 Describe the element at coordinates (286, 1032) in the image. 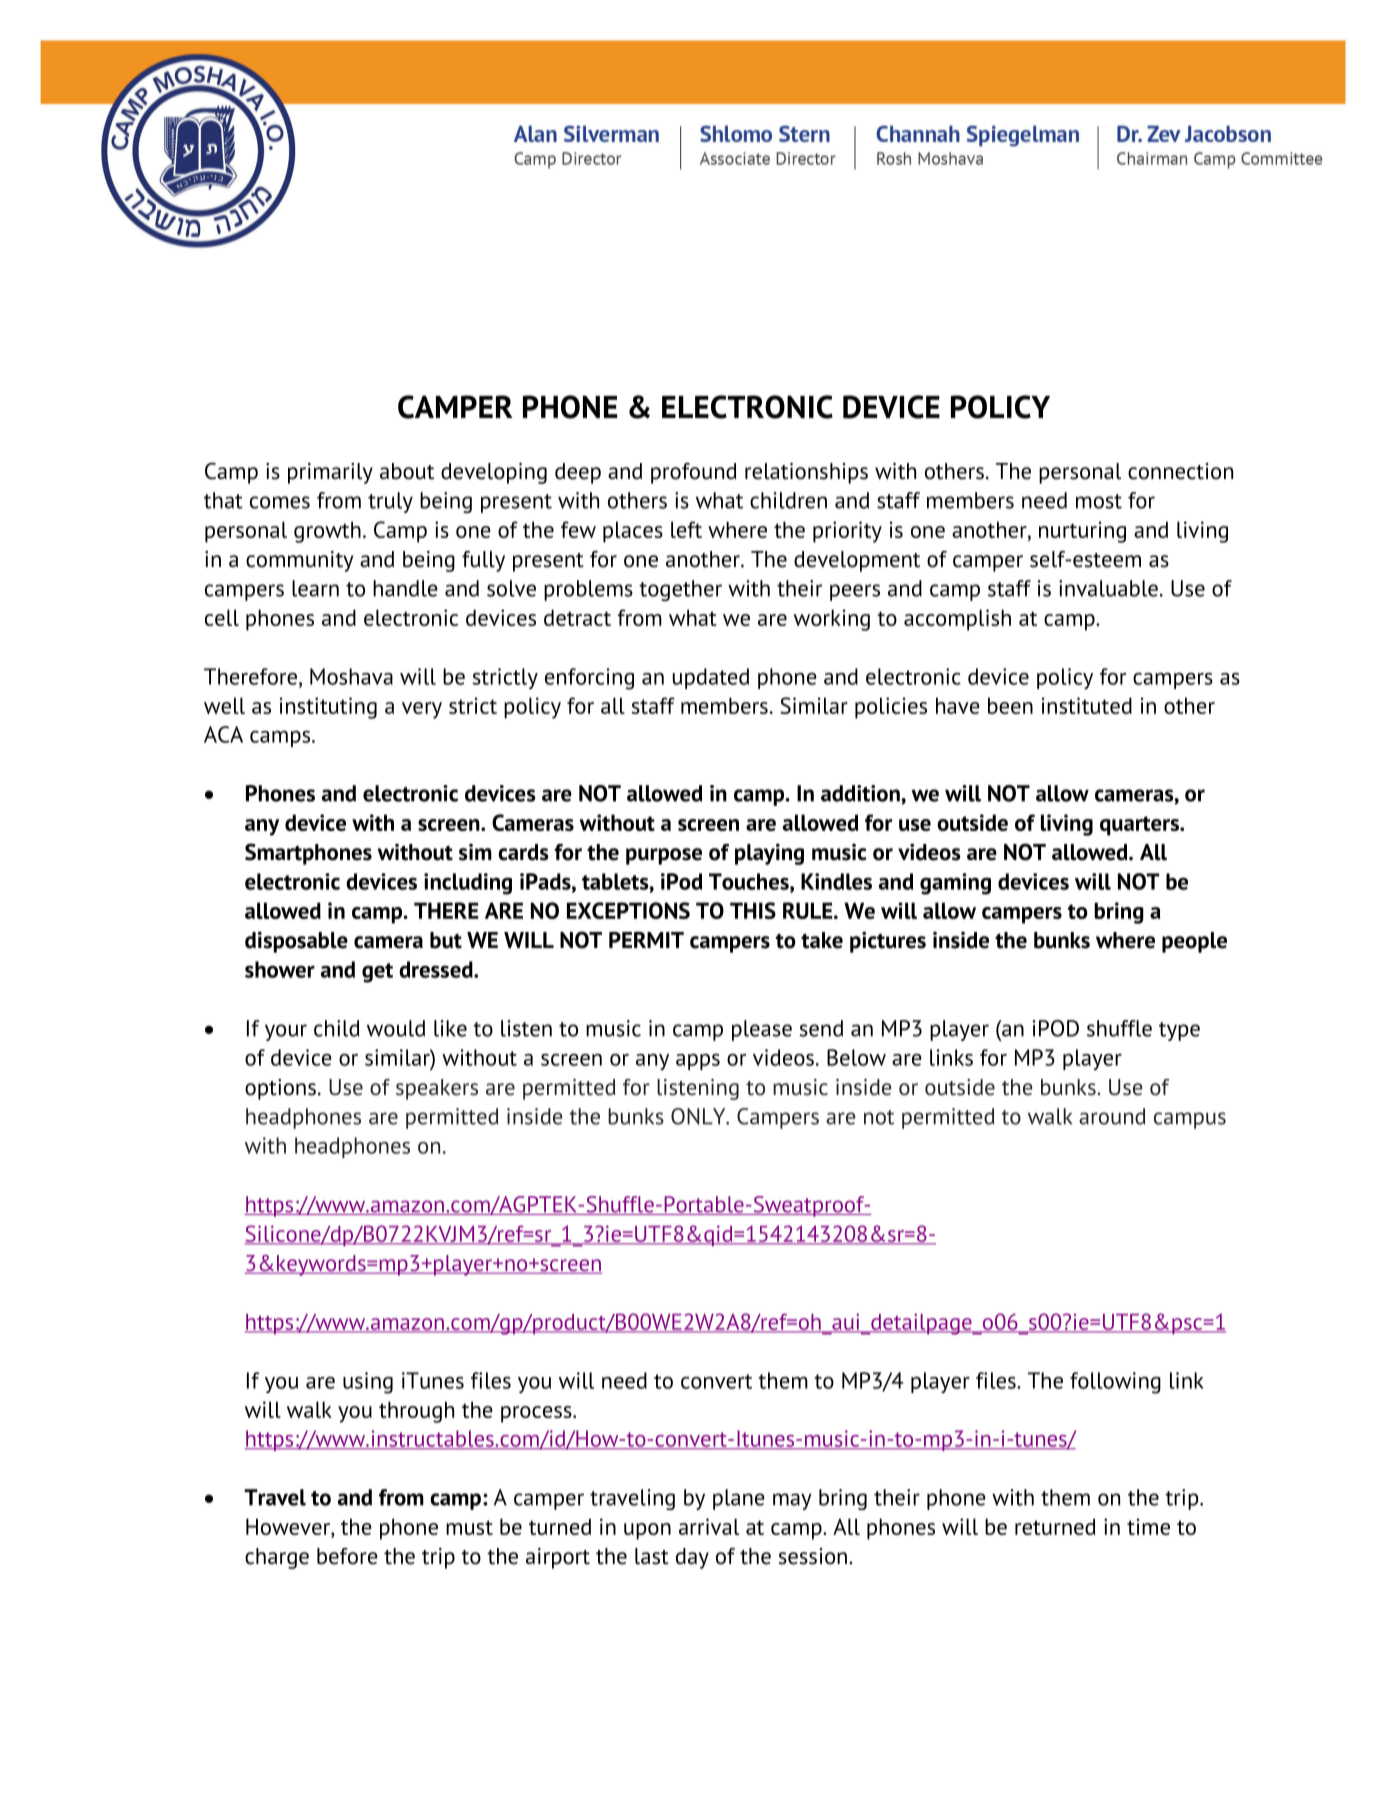

I see `your` at that location.
